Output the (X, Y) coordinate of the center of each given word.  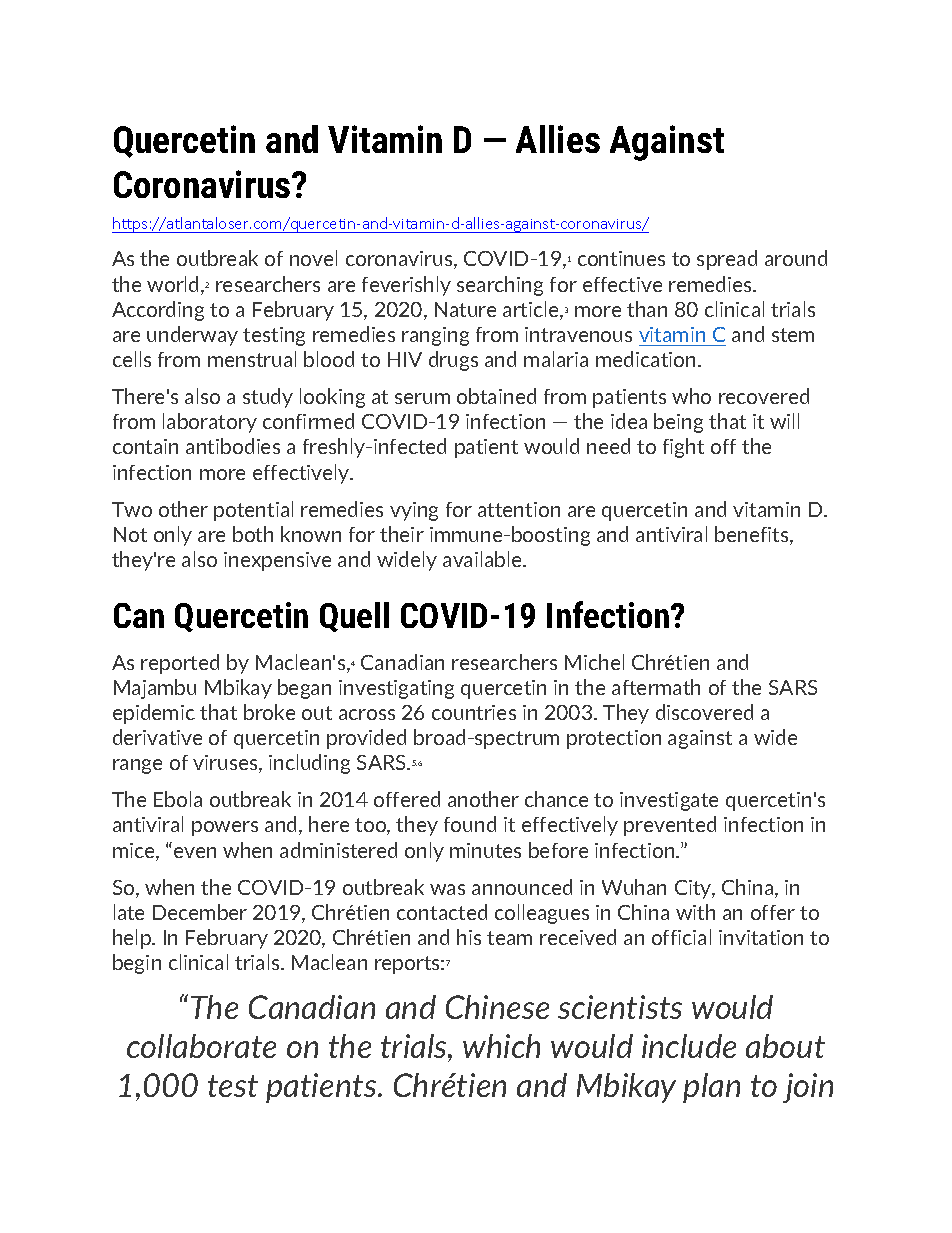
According (158, 311)
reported (180, 664)
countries (474, 712)
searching (500, 286)
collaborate (201, 1046)
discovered (704, 712)
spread (727, 260)
